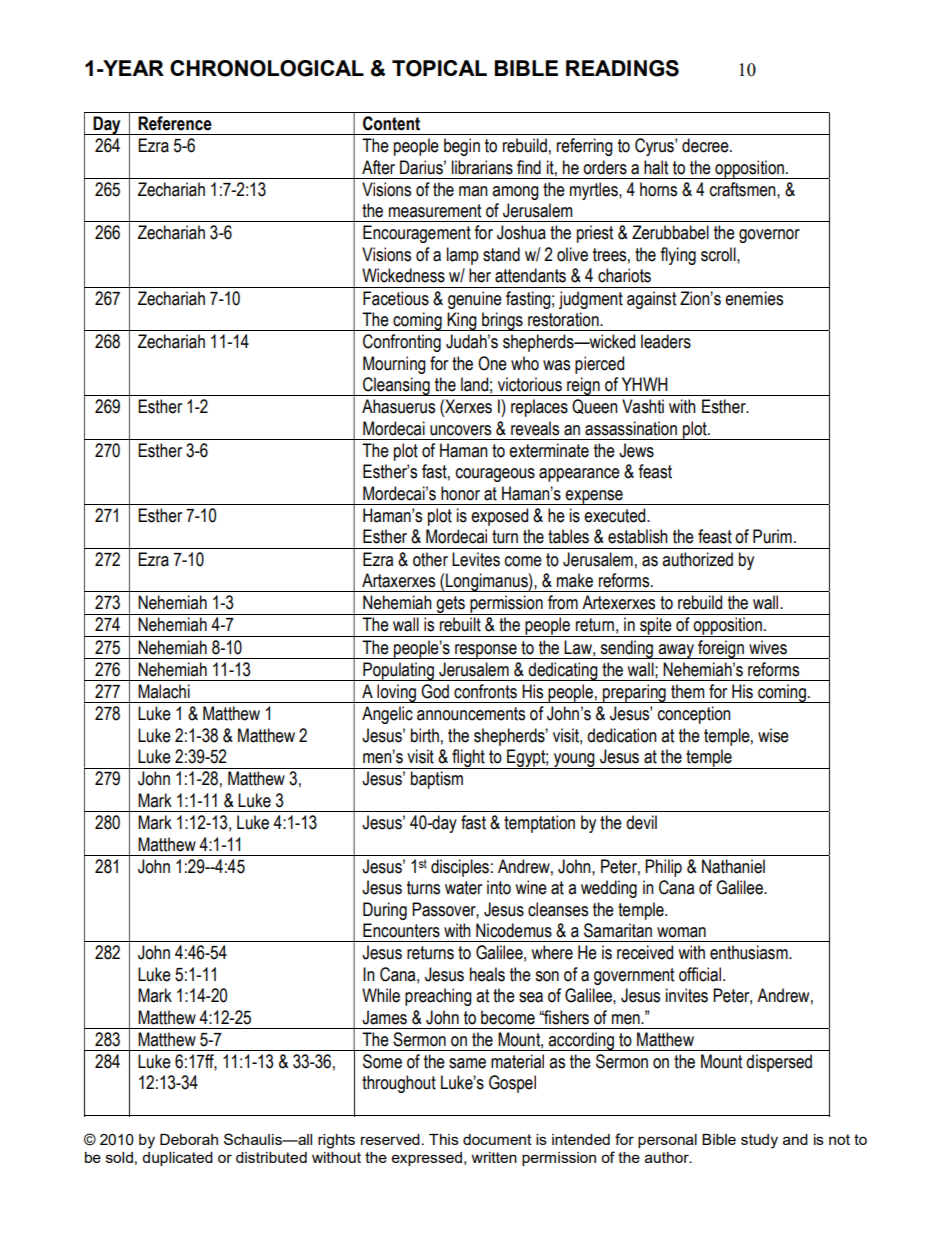 Image resolution: width=952 pixels, height=1233 pixels. What do you see at coordinates (514, 930) in the document?
I see `Nicodemus` at bounding box center [514, 930].
